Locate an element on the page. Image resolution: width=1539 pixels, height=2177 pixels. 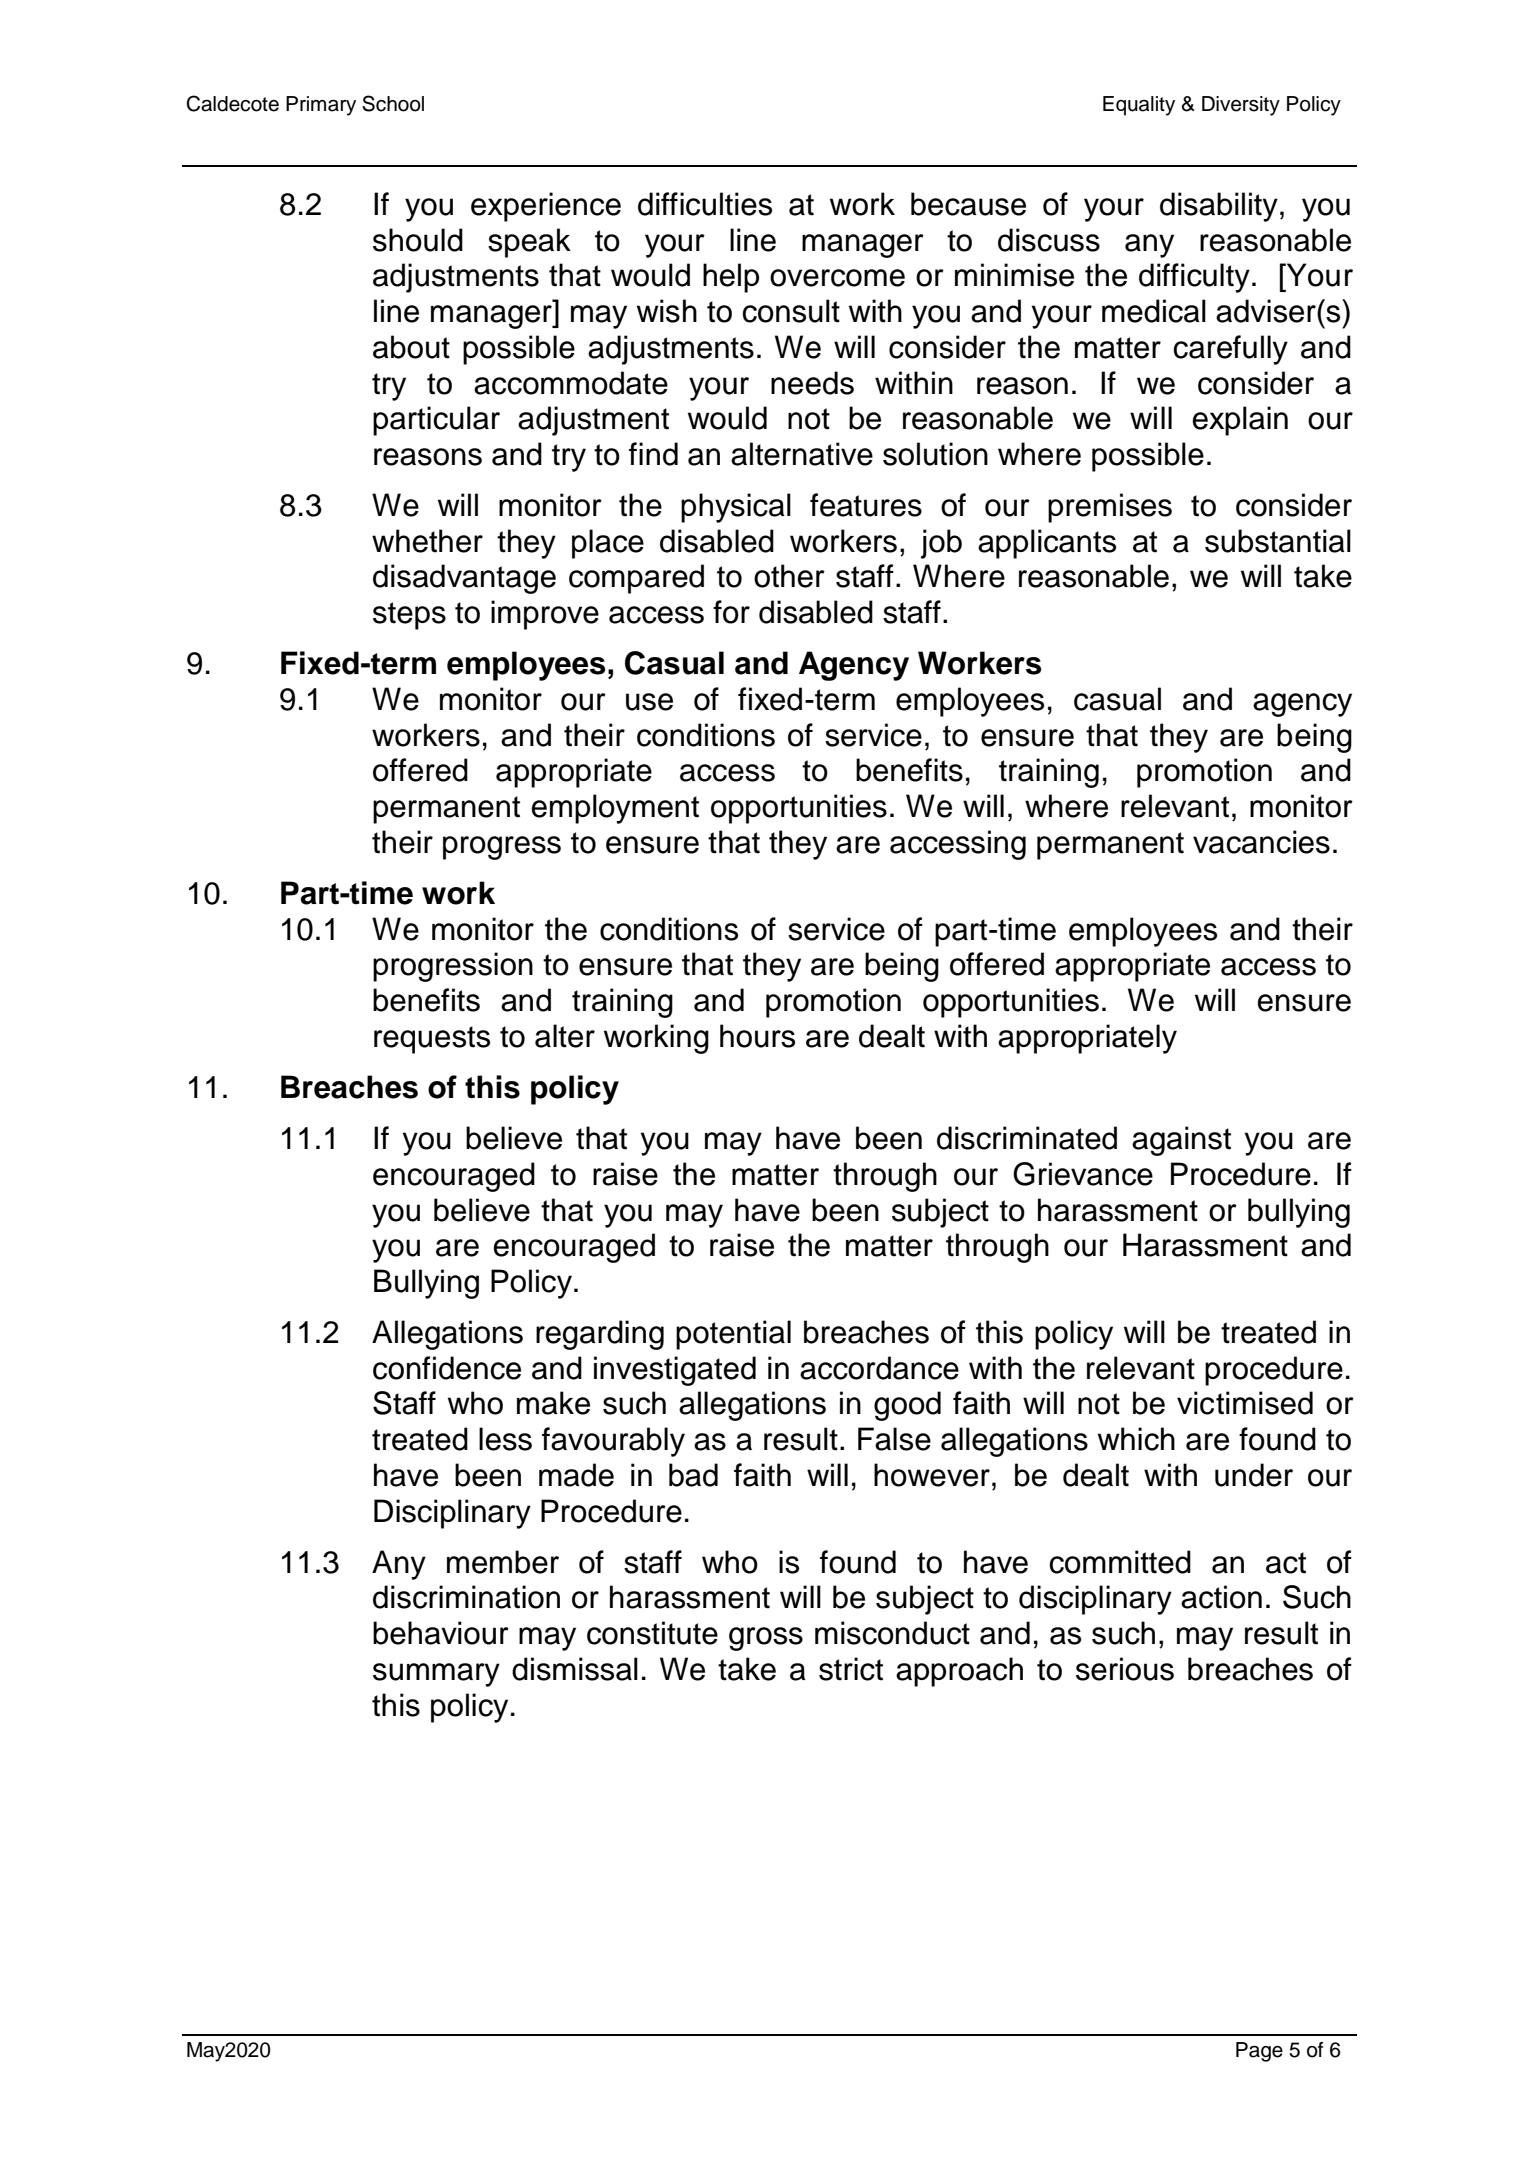
summary is located at coordinates (436, 1675).
